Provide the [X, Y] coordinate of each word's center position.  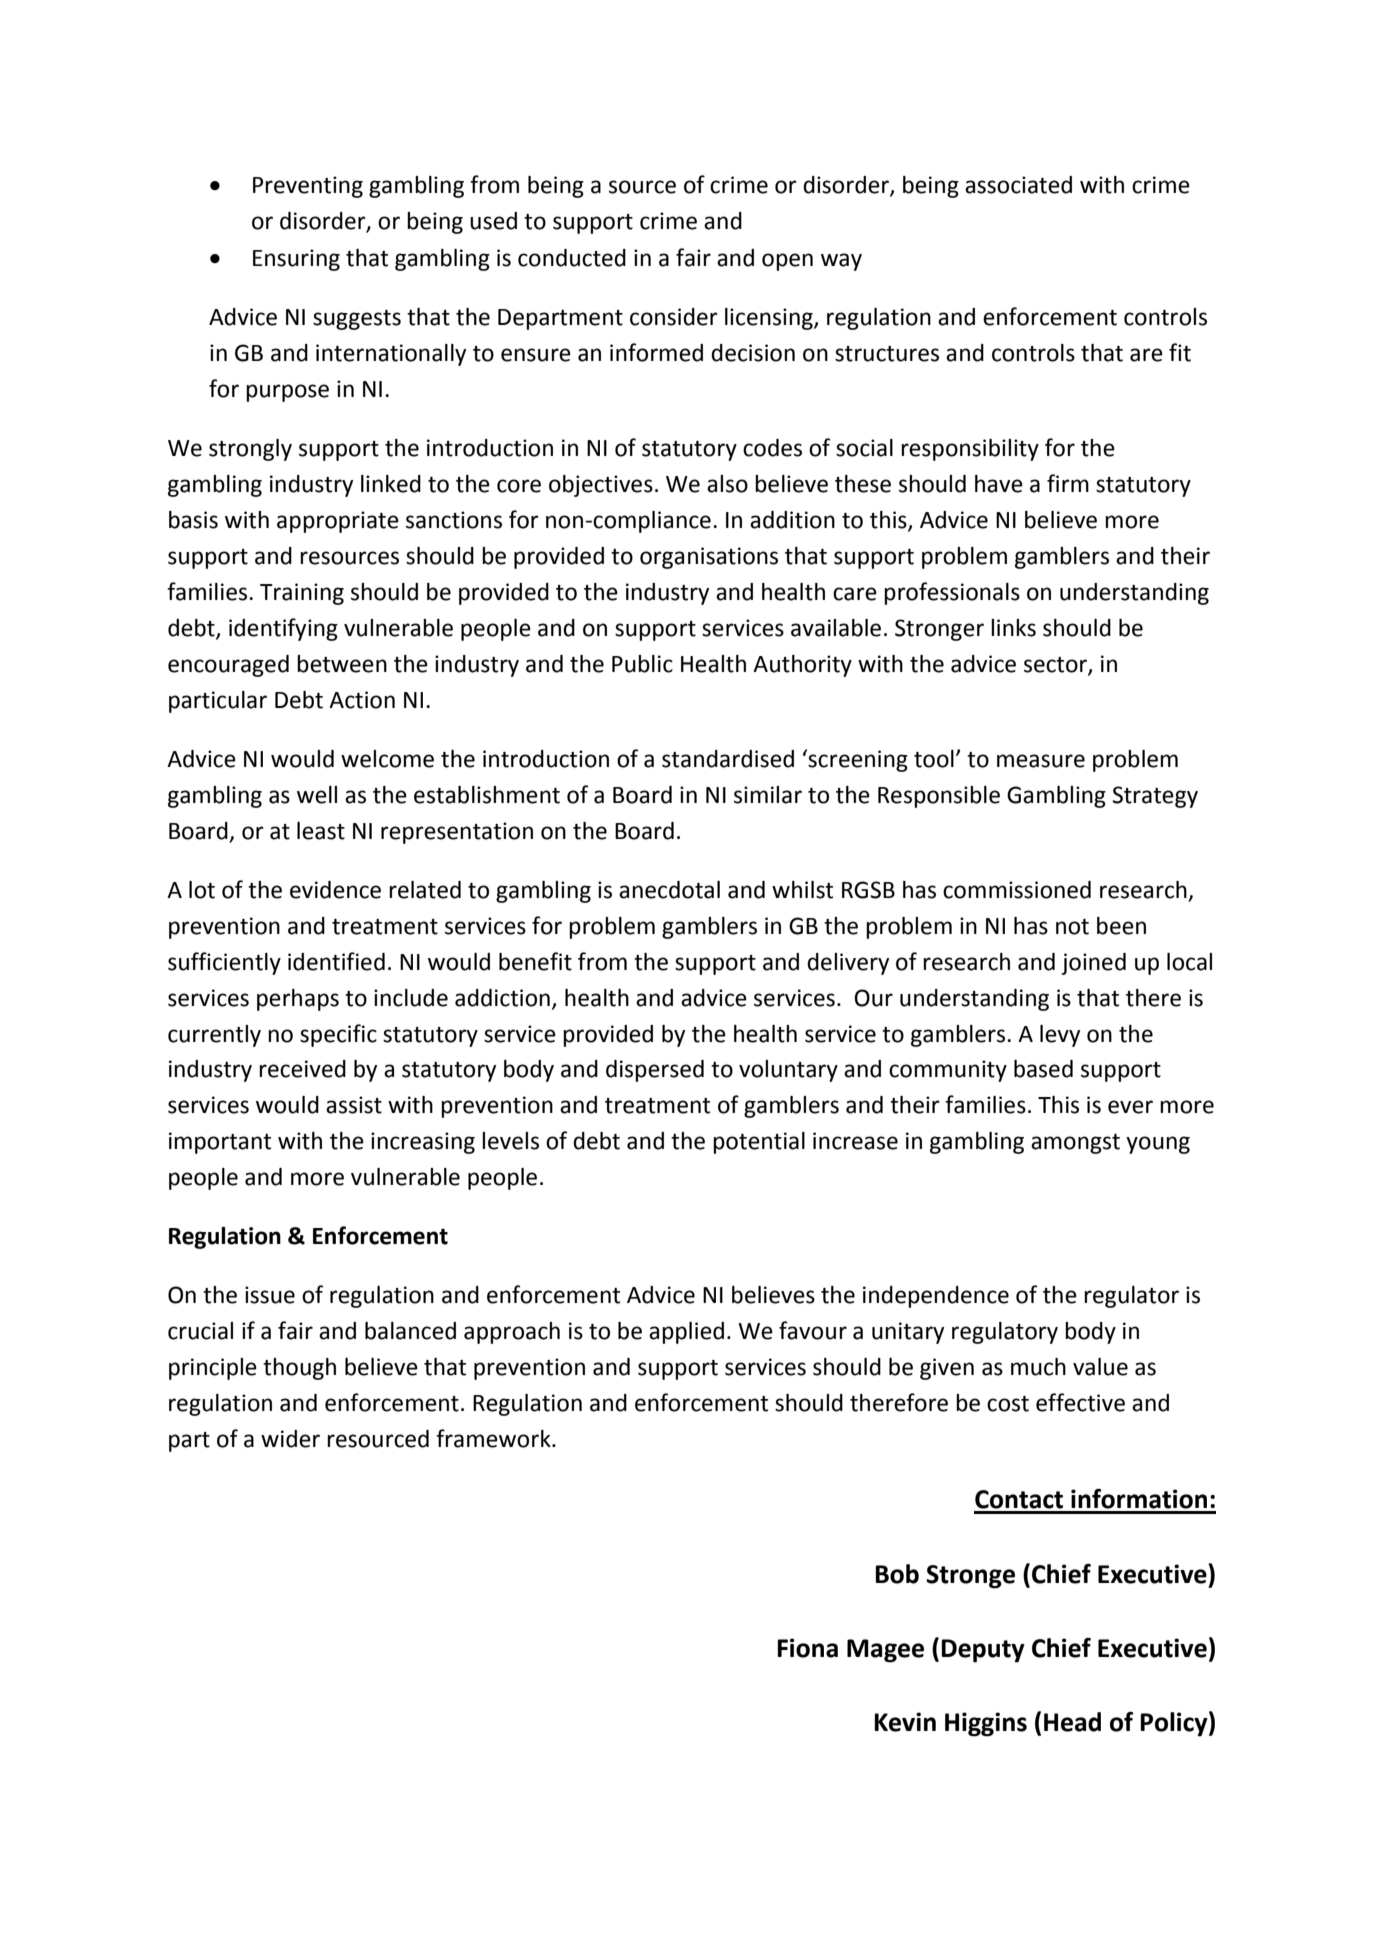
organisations [709, 558]
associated [1018, 185]
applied [686, 1333]
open [787, 262]
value [1100, 1367]
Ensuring [296, 260]
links [1013, 628]
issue [270, 1295]
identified [336, 961]
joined [1093, 964]
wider [290, 1439]
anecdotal [669, 890]
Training [302, 594]
